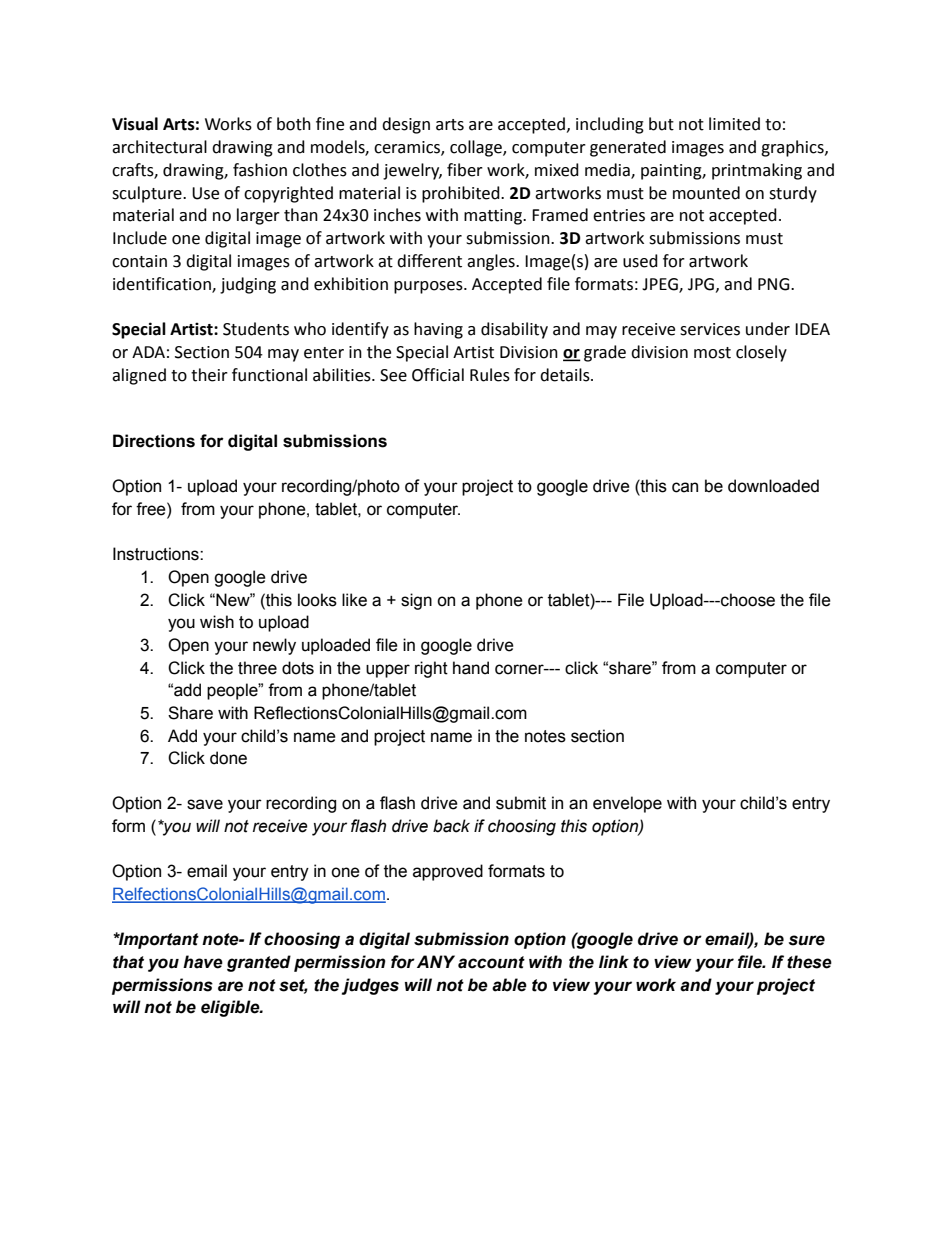 The image size is (952, 1233). What do you see at coordinates (490, 375) in the screenshot?
I see `Rules` at bounding box center [490, 375].
